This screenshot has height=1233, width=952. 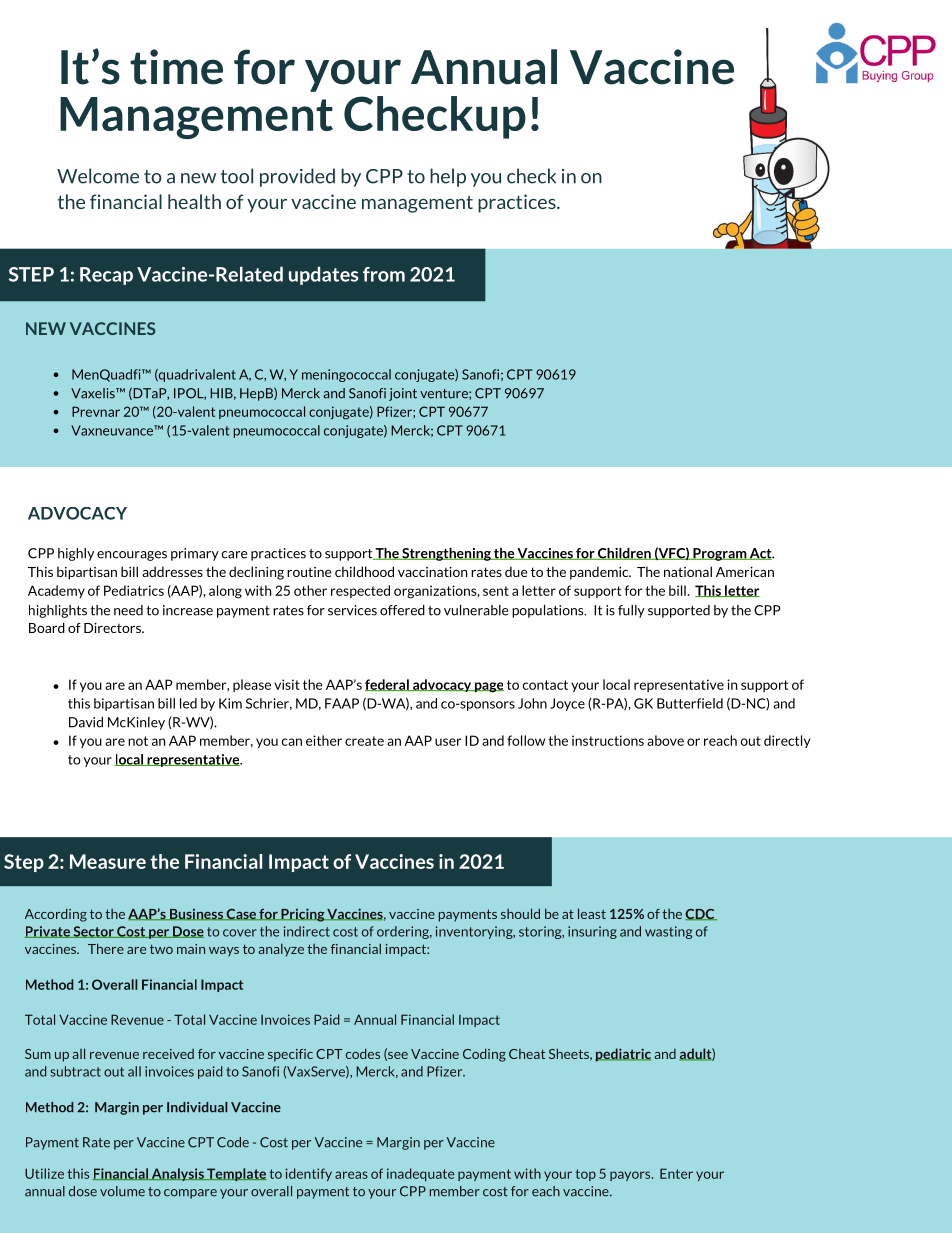 I want to click on from, so click(x=384, y=274).
